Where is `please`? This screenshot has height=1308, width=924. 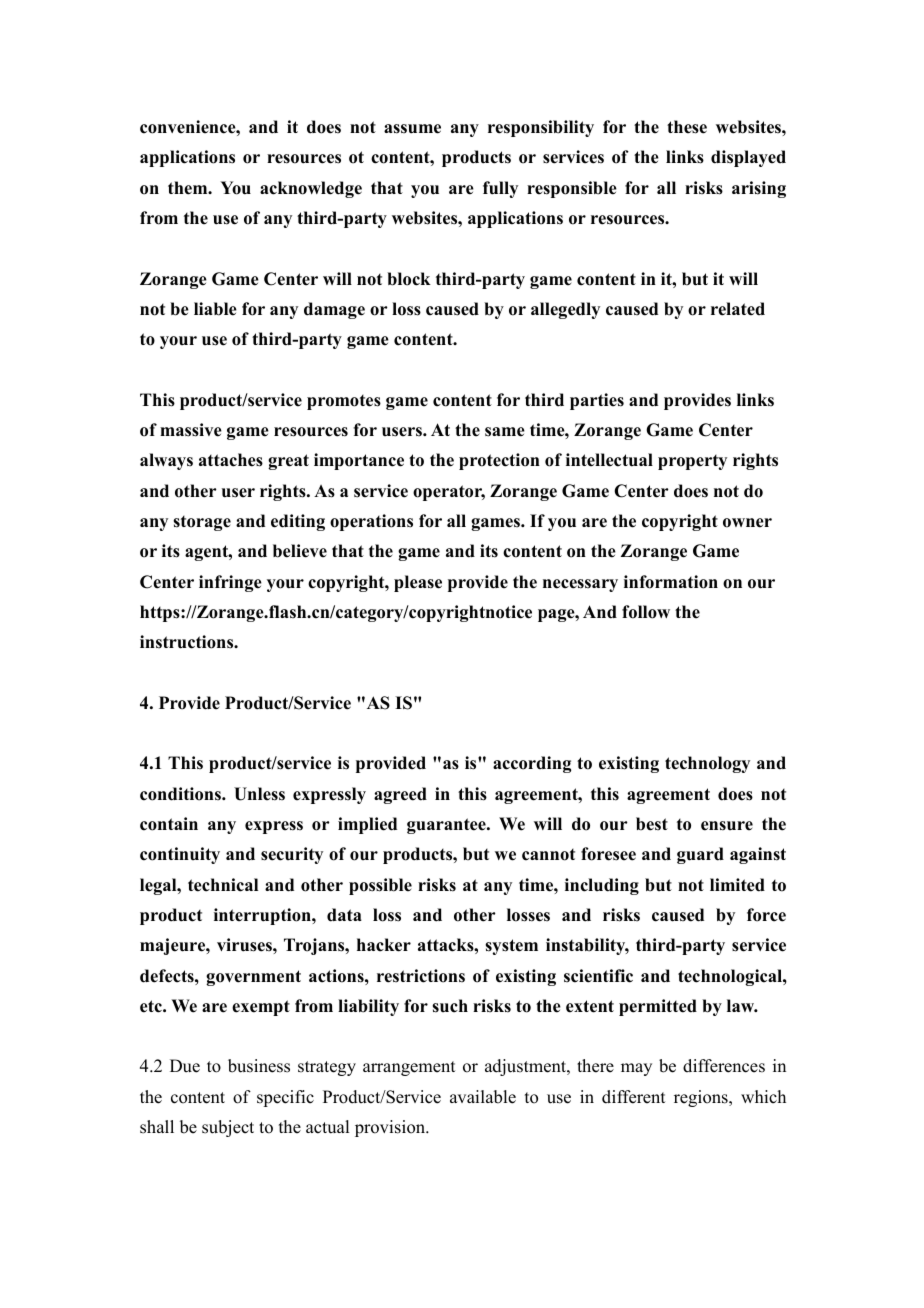 please is located at coordinates (418, 583).
